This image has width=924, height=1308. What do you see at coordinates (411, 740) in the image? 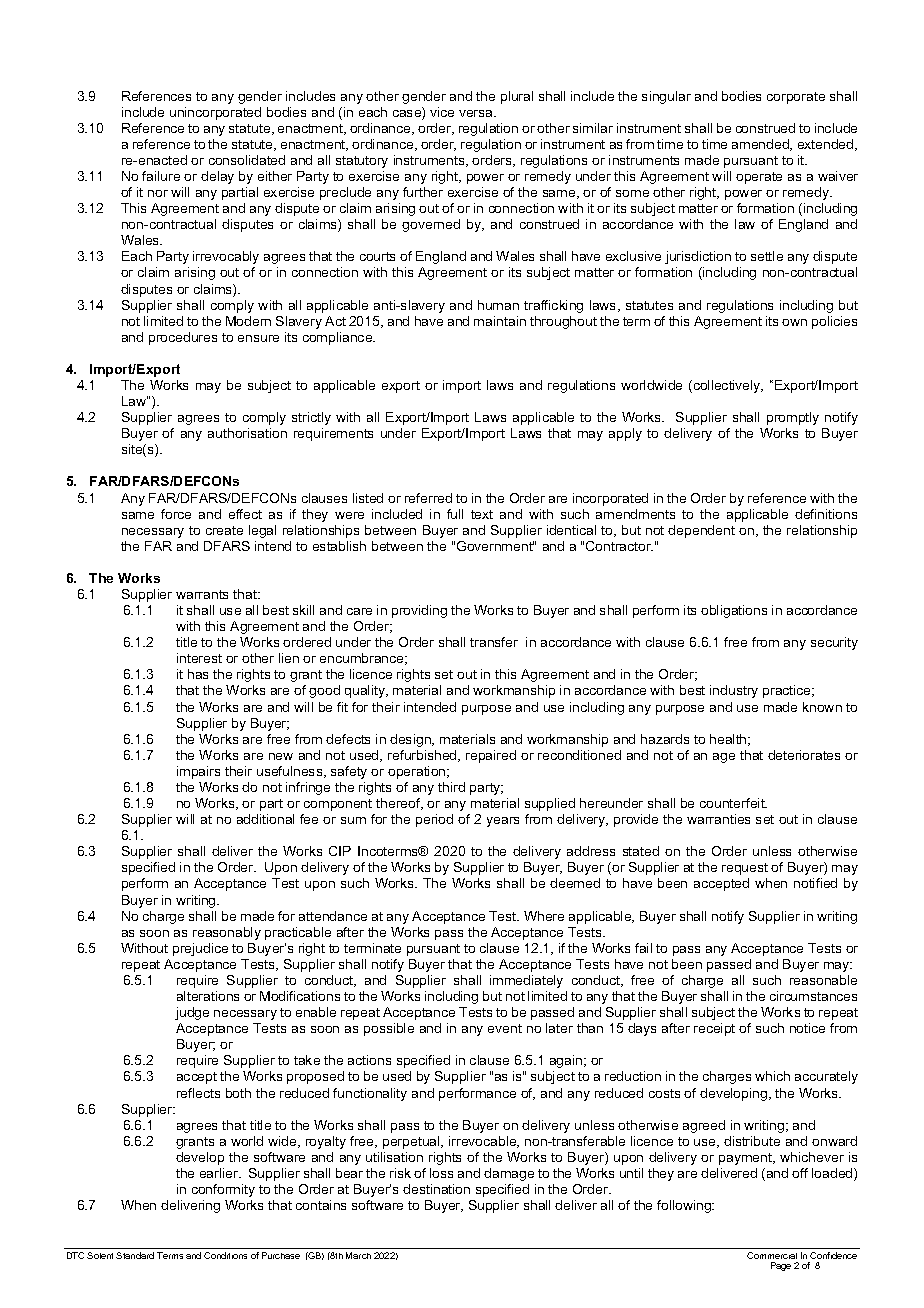
I see `design` at bounding box center [411, 740].
